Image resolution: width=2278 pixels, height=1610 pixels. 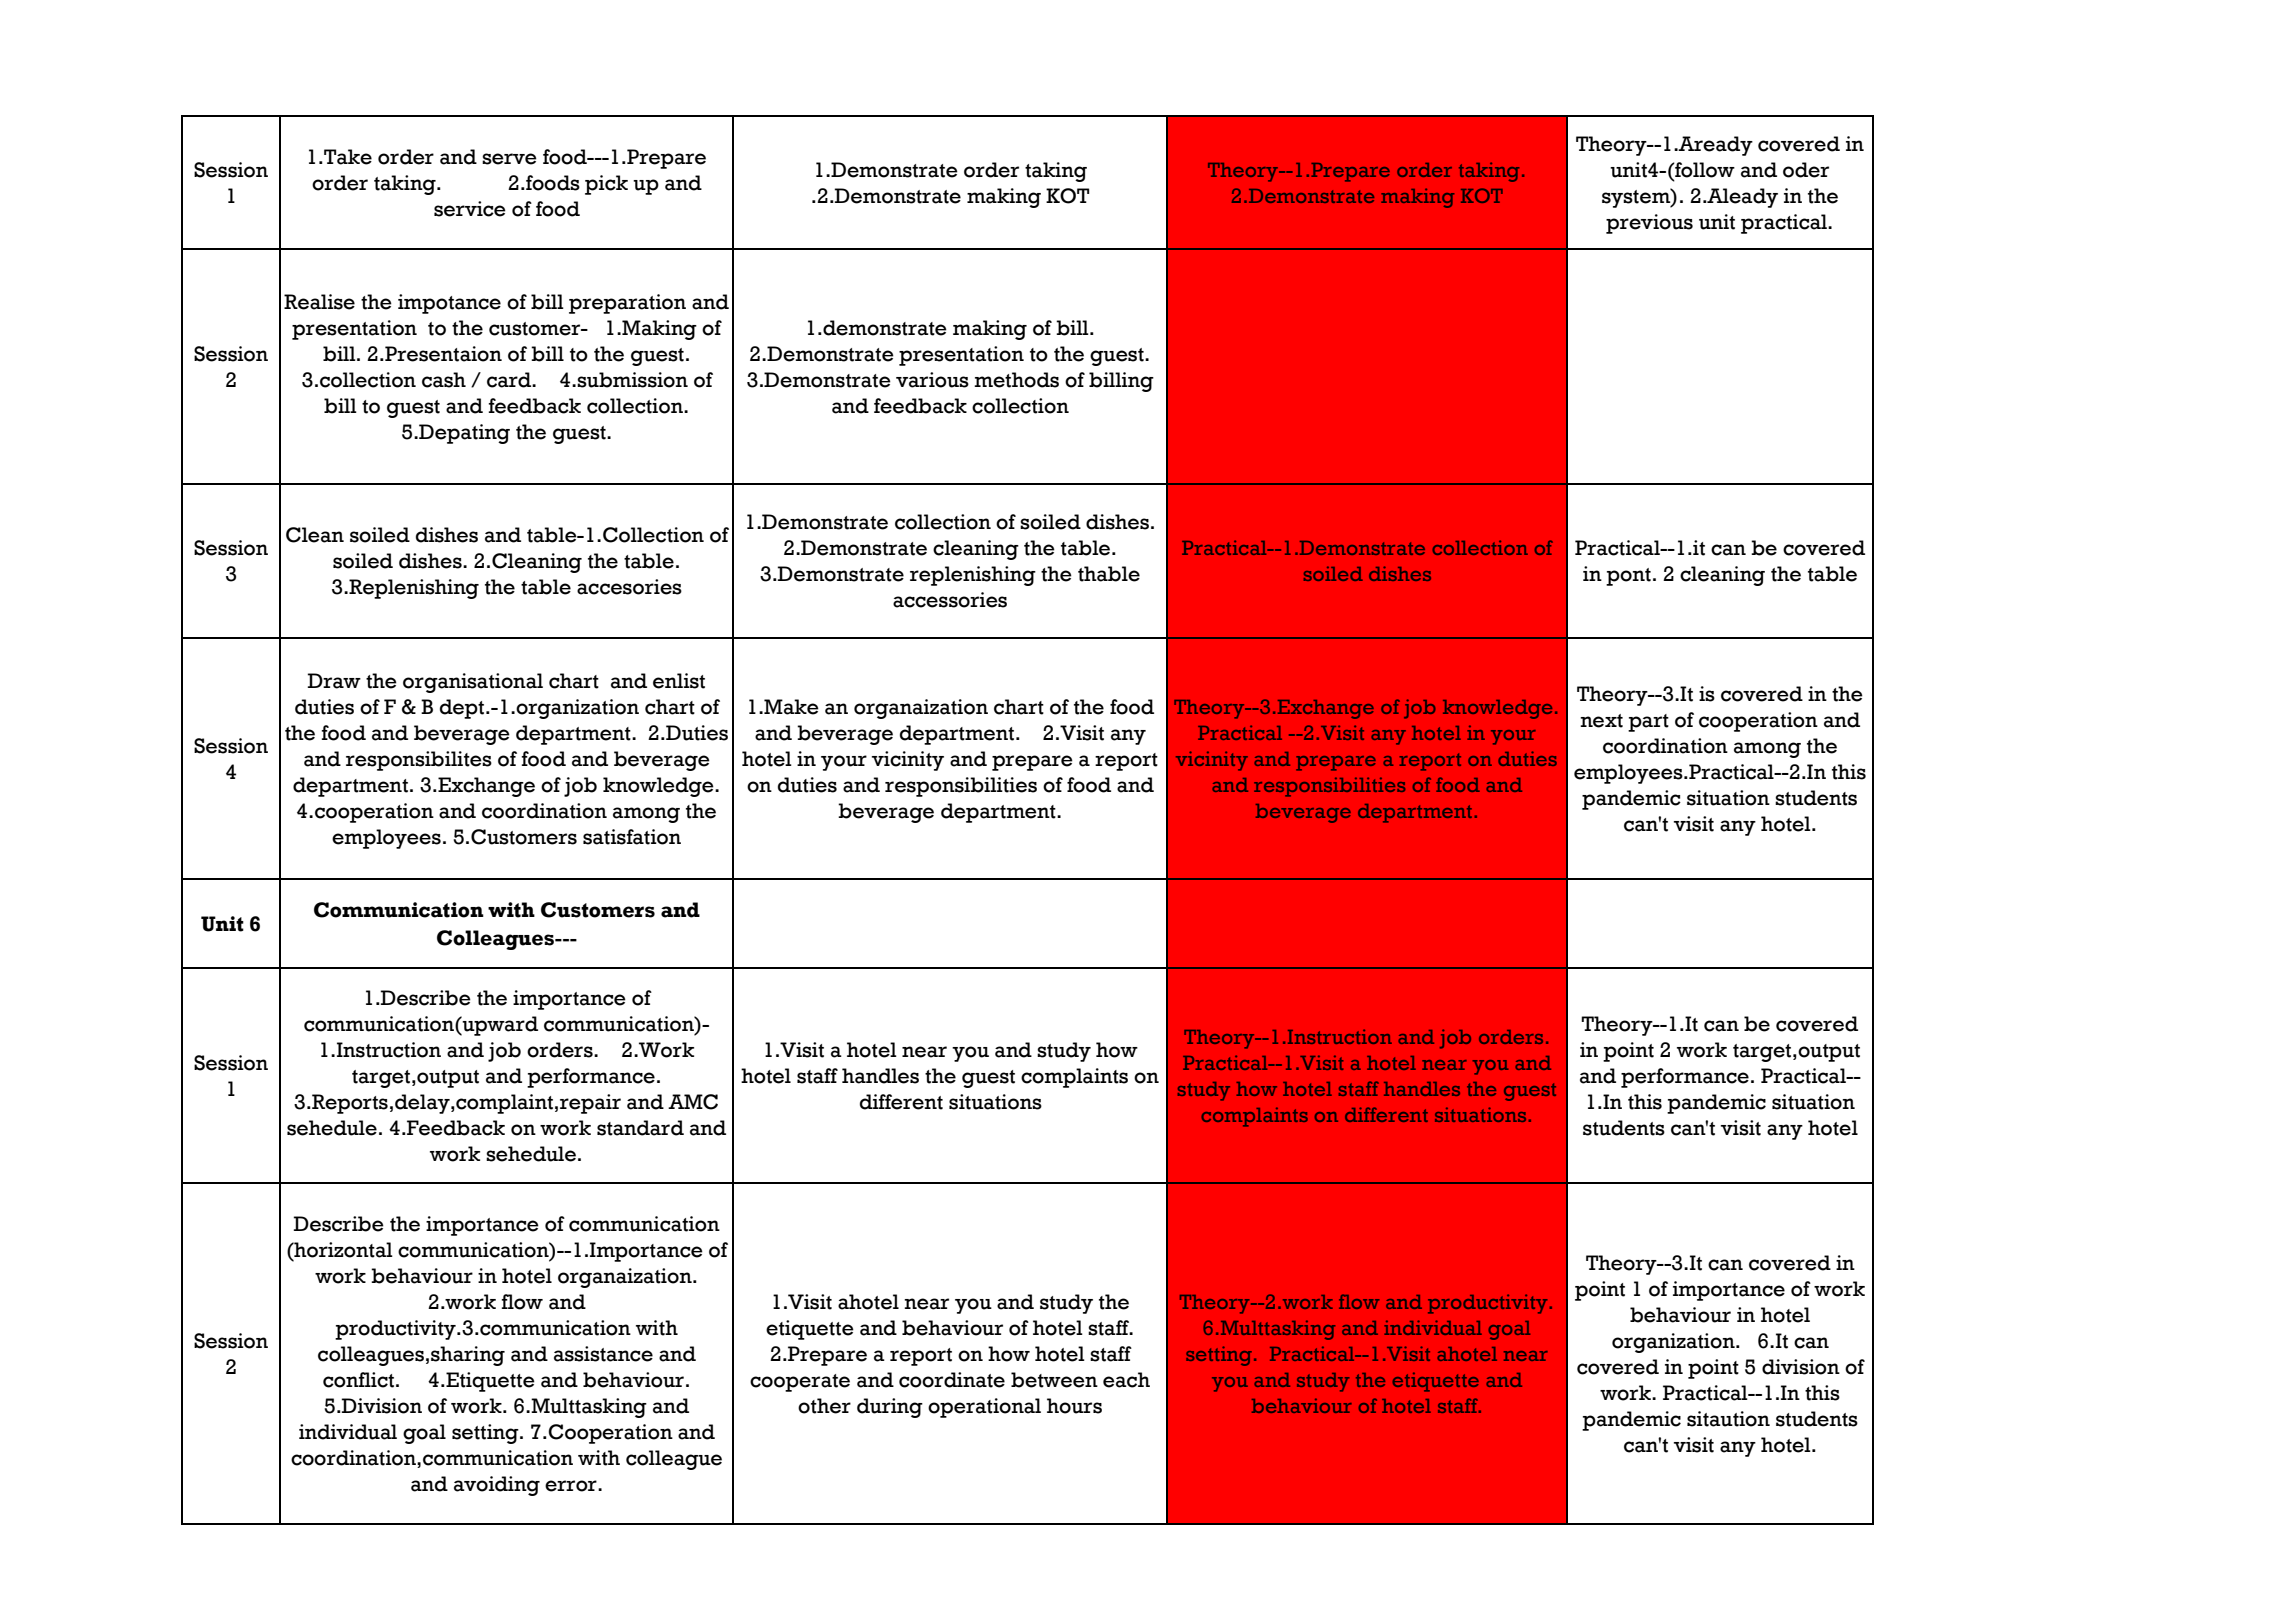 I want to click on organisational, so click(x=473, y=683).
